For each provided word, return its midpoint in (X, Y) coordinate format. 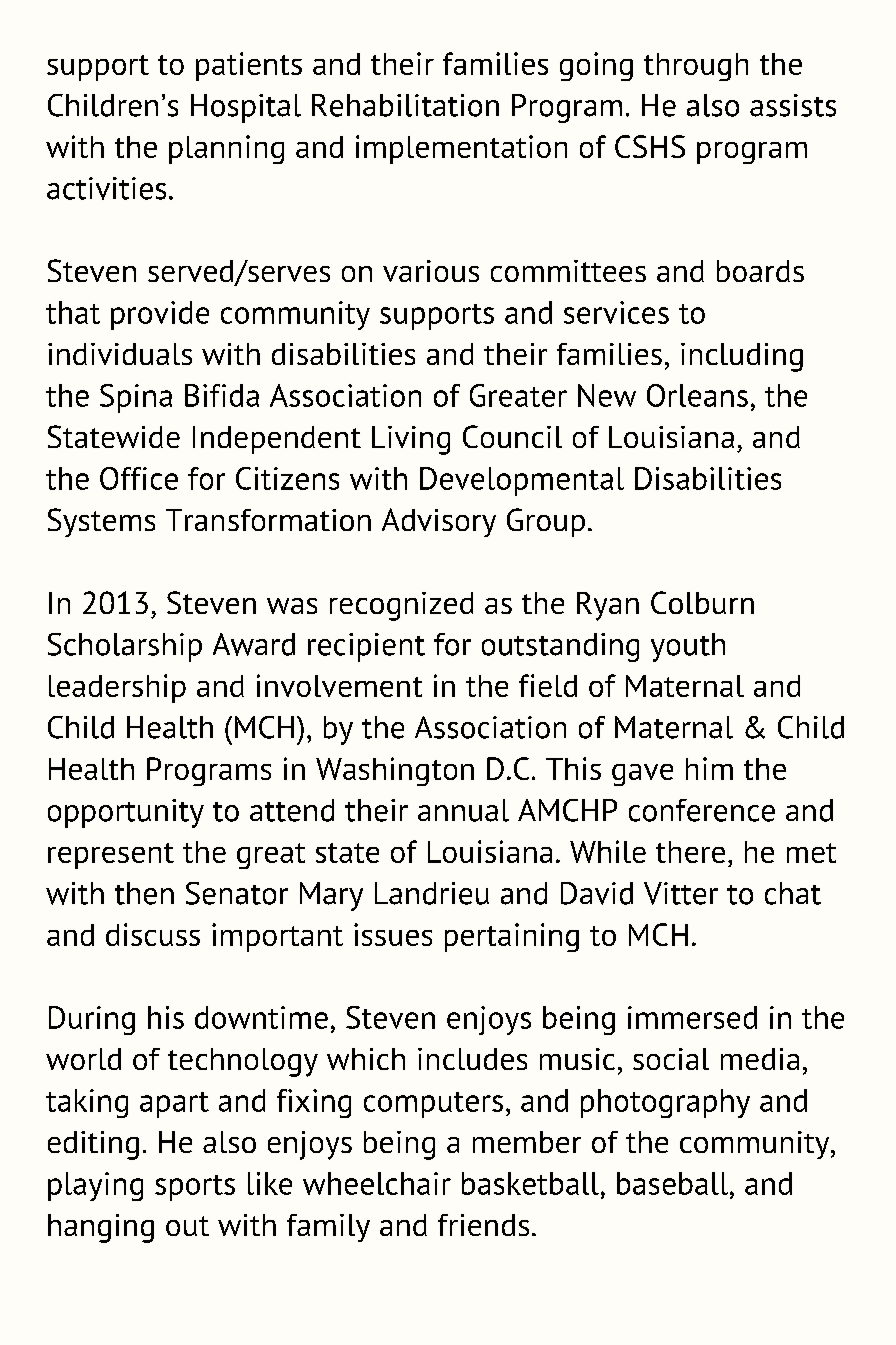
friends (483, 1225)
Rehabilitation (405, 105)
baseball (674, 1183)
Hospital (246, 108)
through (696, 67)
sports (195, 1188)
